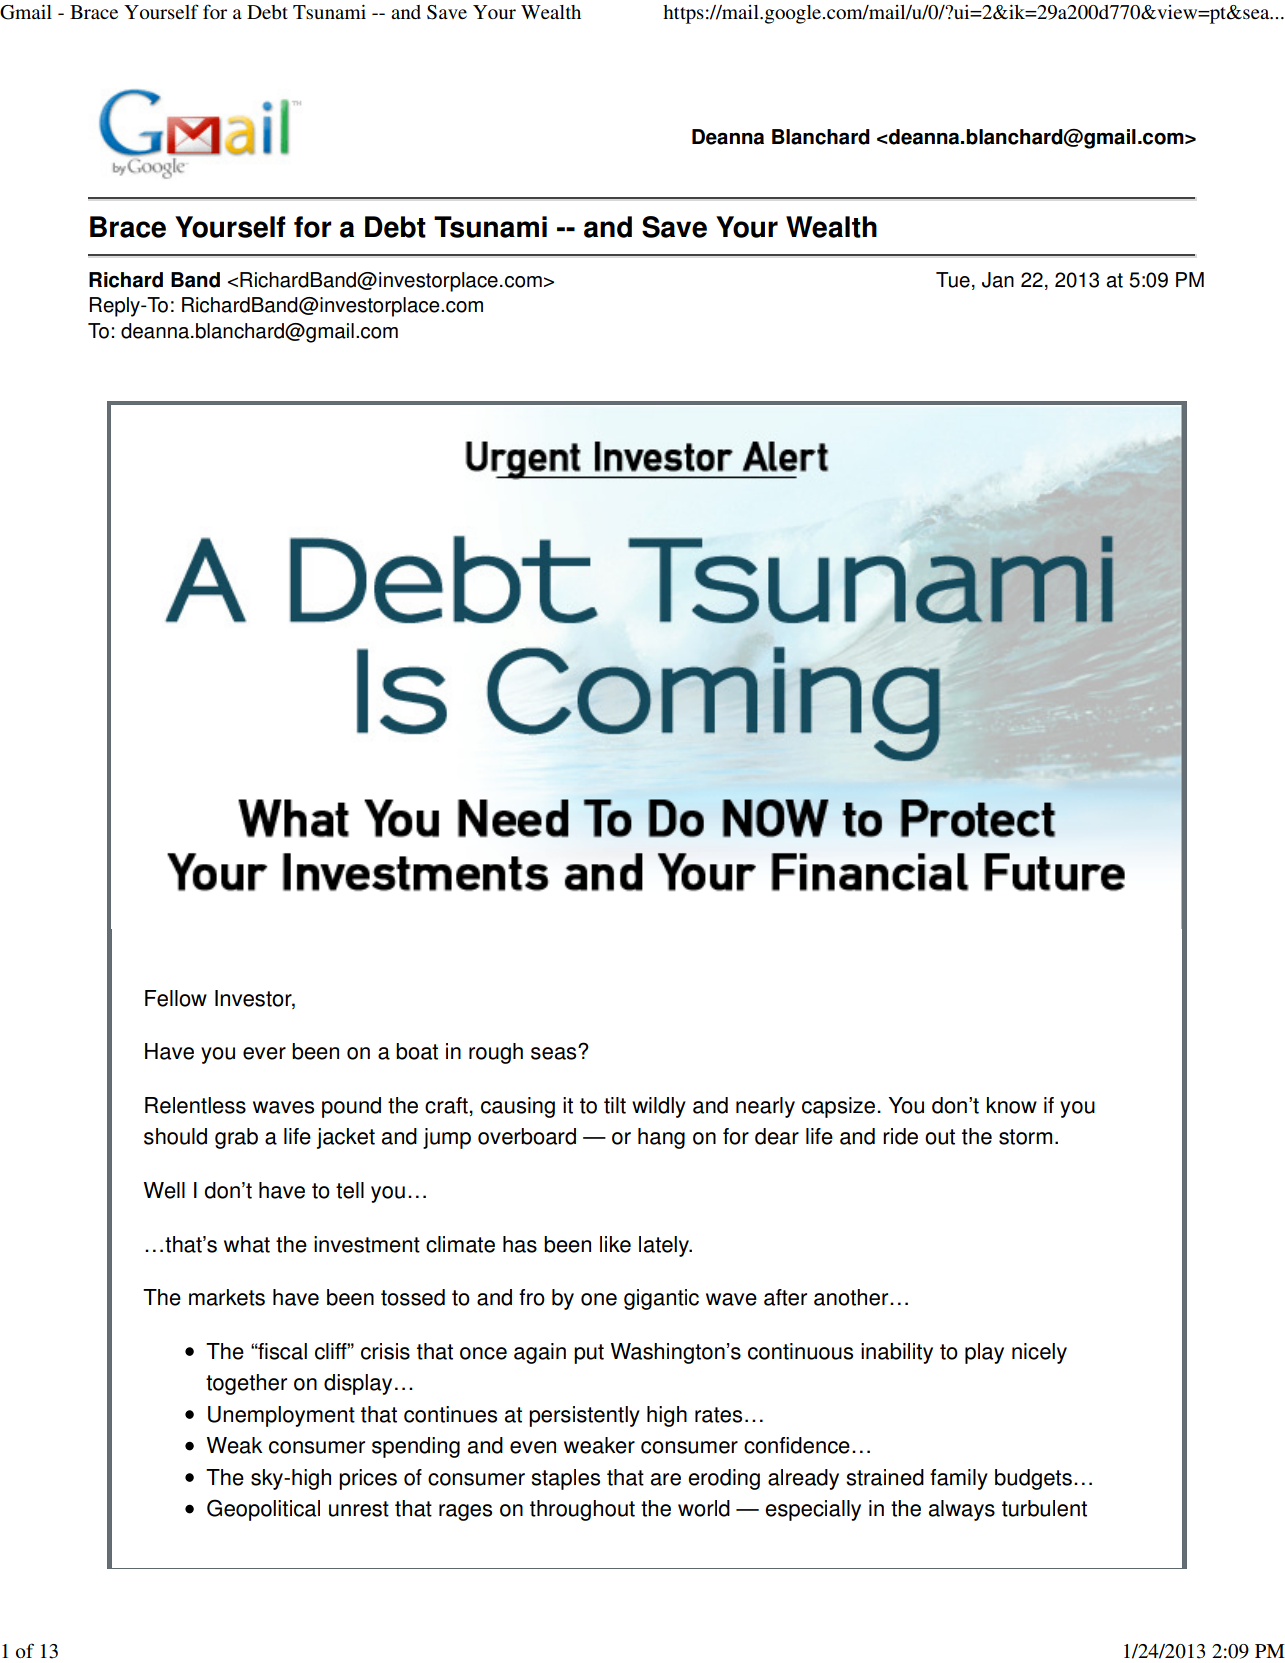 Image resolution: width=1285 pixels, height=1663 pixels. Describe the element at coordinates (998, 280) in the page. I see `Jan` at that location.
